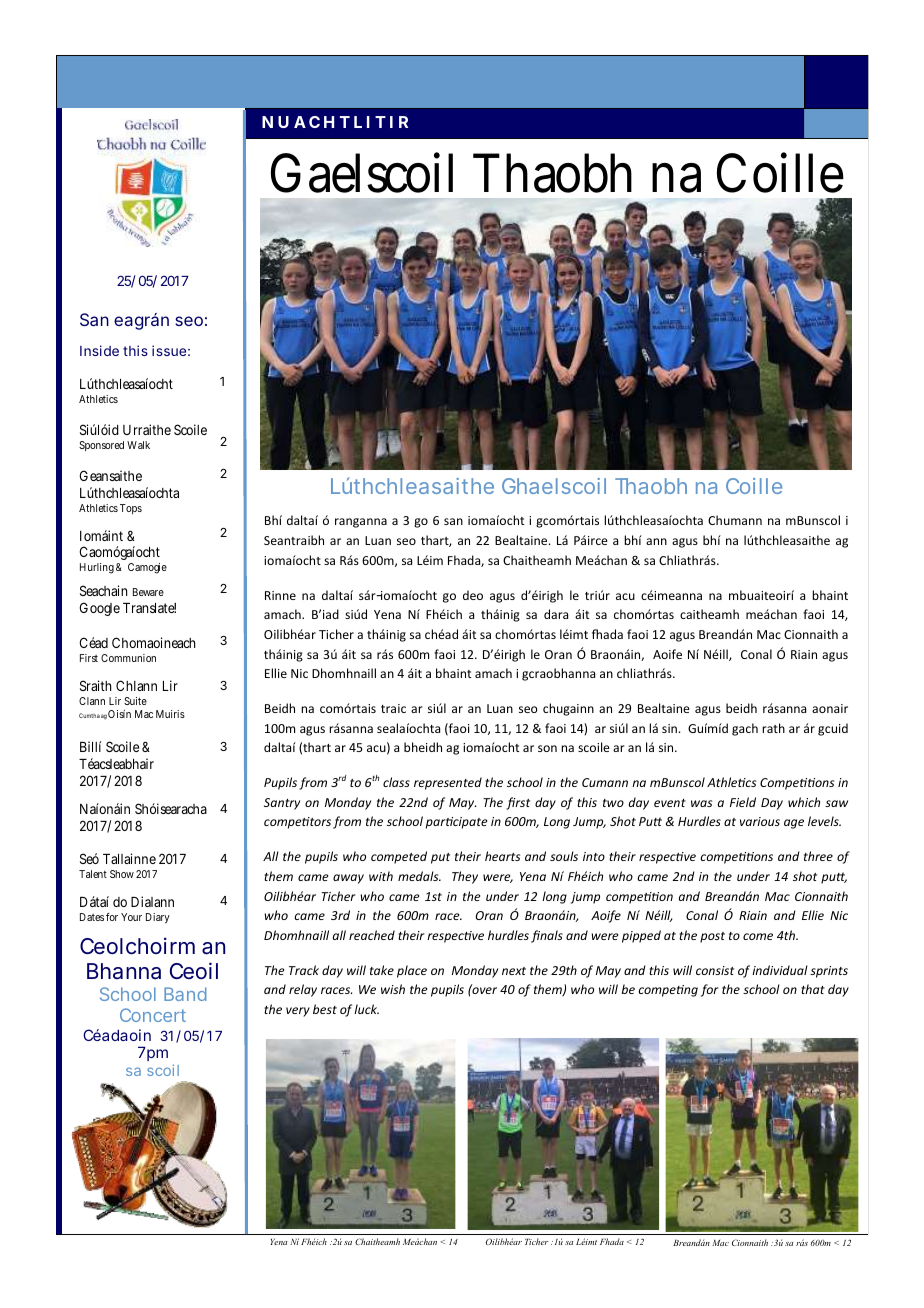 The image size is (924, 1308). Describe the element at coordinates (99, 350) in the screenshot. I see `Inside` at that location.
